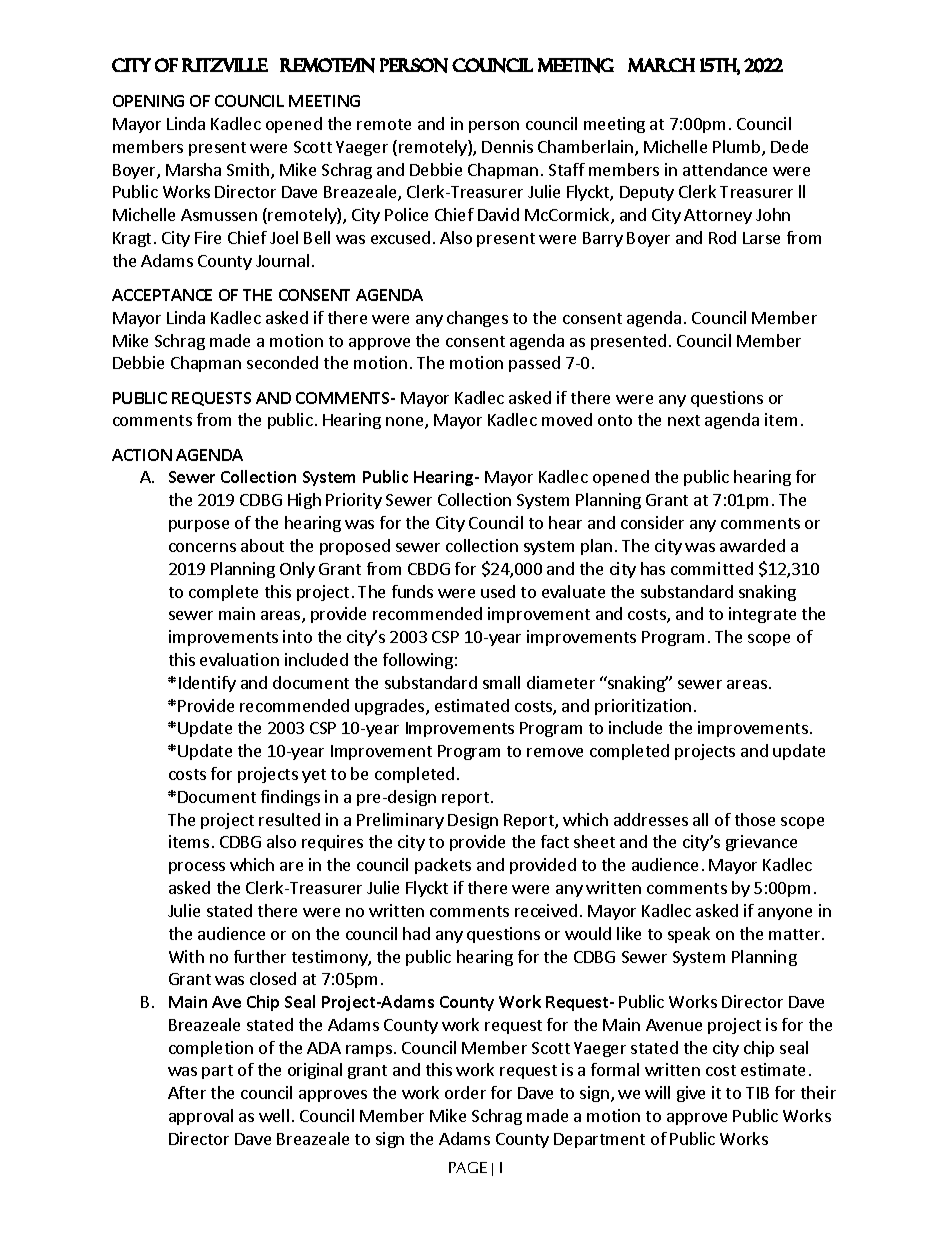 The width and height of the screenshot is (952, 1233). Describe the element at coordinates (738, 148) in the screenshot. I see `Plumb` at that location.
